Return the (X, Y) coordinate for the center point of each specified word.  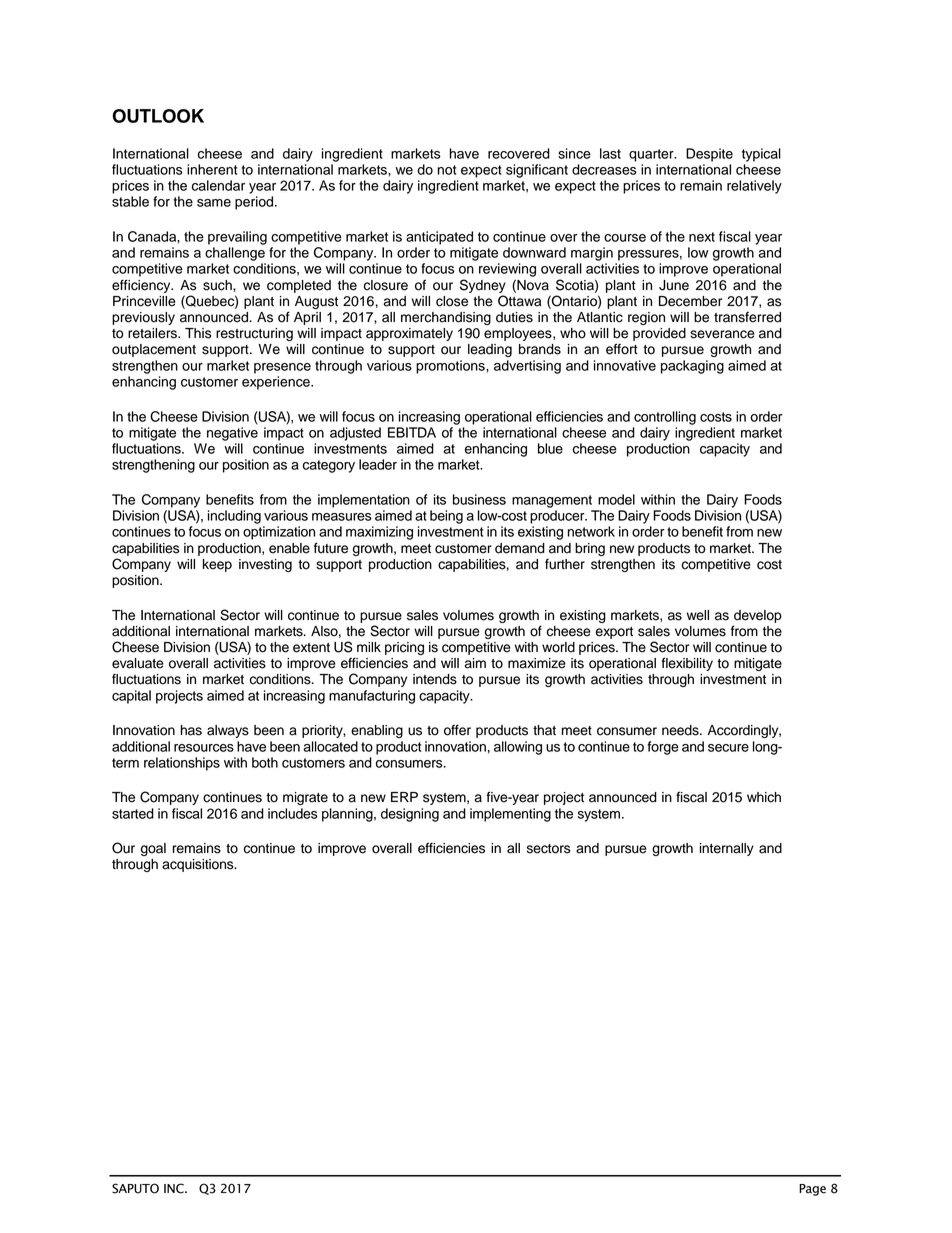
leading (490, 350)
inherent (212, 169)
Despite (709, 155)
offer (457, 730)
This (198, 333)
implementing (510, 815)
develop (758, 616)
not (446, 170)
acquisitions (199, 865)
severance (722, 334)
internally (727, 849)
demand (520, 548)
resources (204, 748)
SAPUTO (135, 1188)
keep (217, 565)
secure (728, 748)
